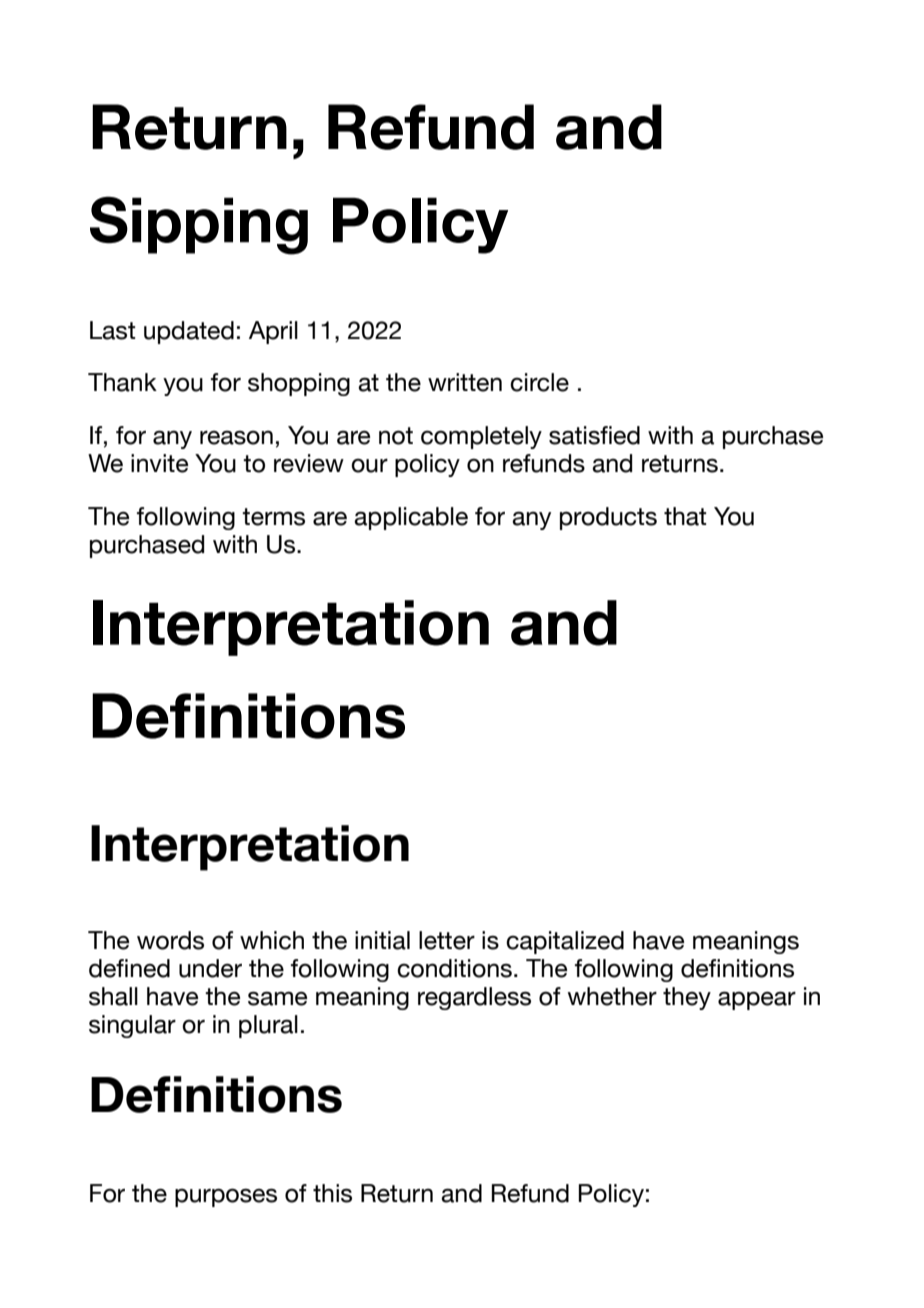 The height and width of the page is (1308, 924). I want to click on applicable, so click(411, 518).
